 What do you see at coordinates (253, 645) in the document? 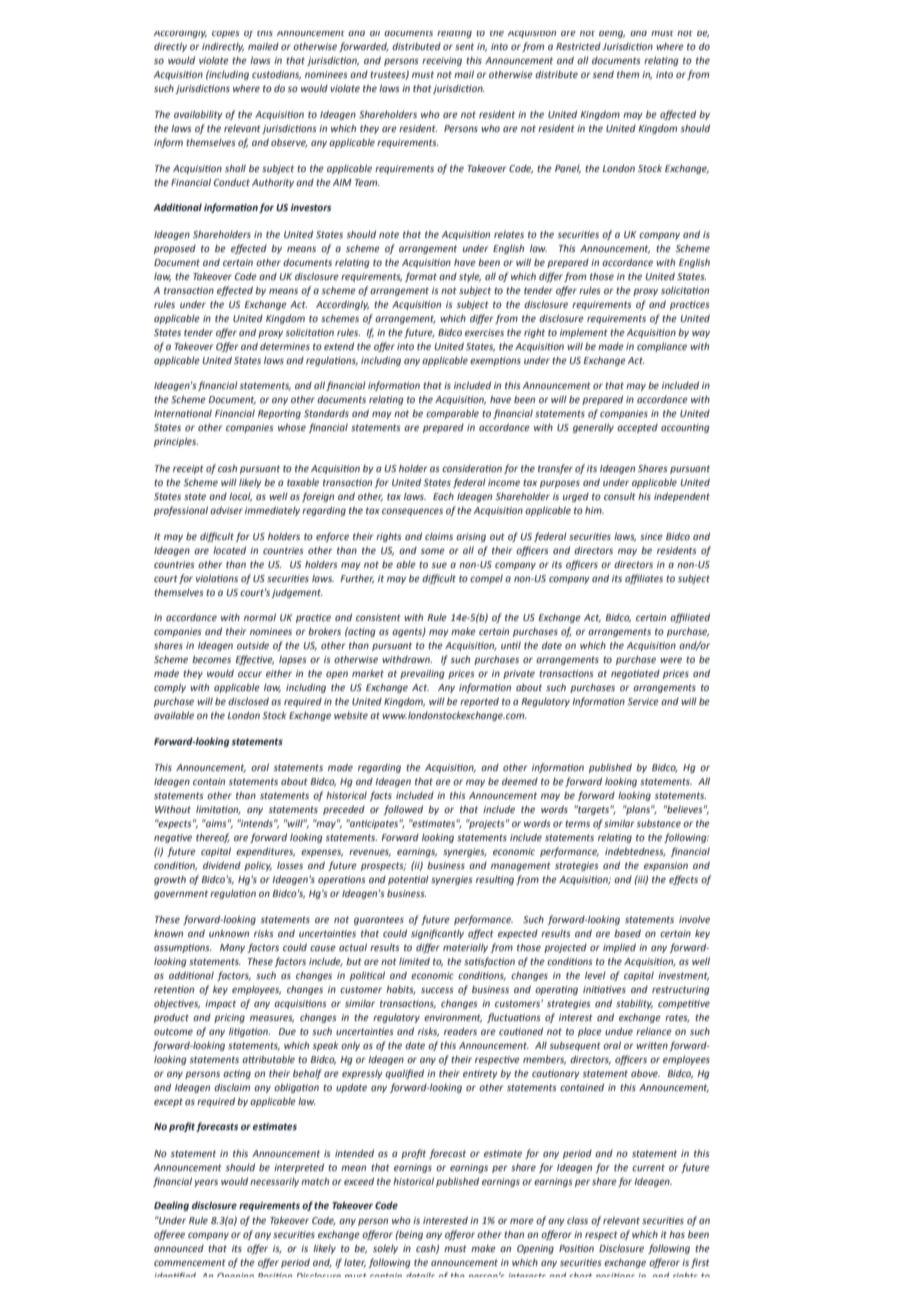
I see `outside` at bounding box center [253, 645].
